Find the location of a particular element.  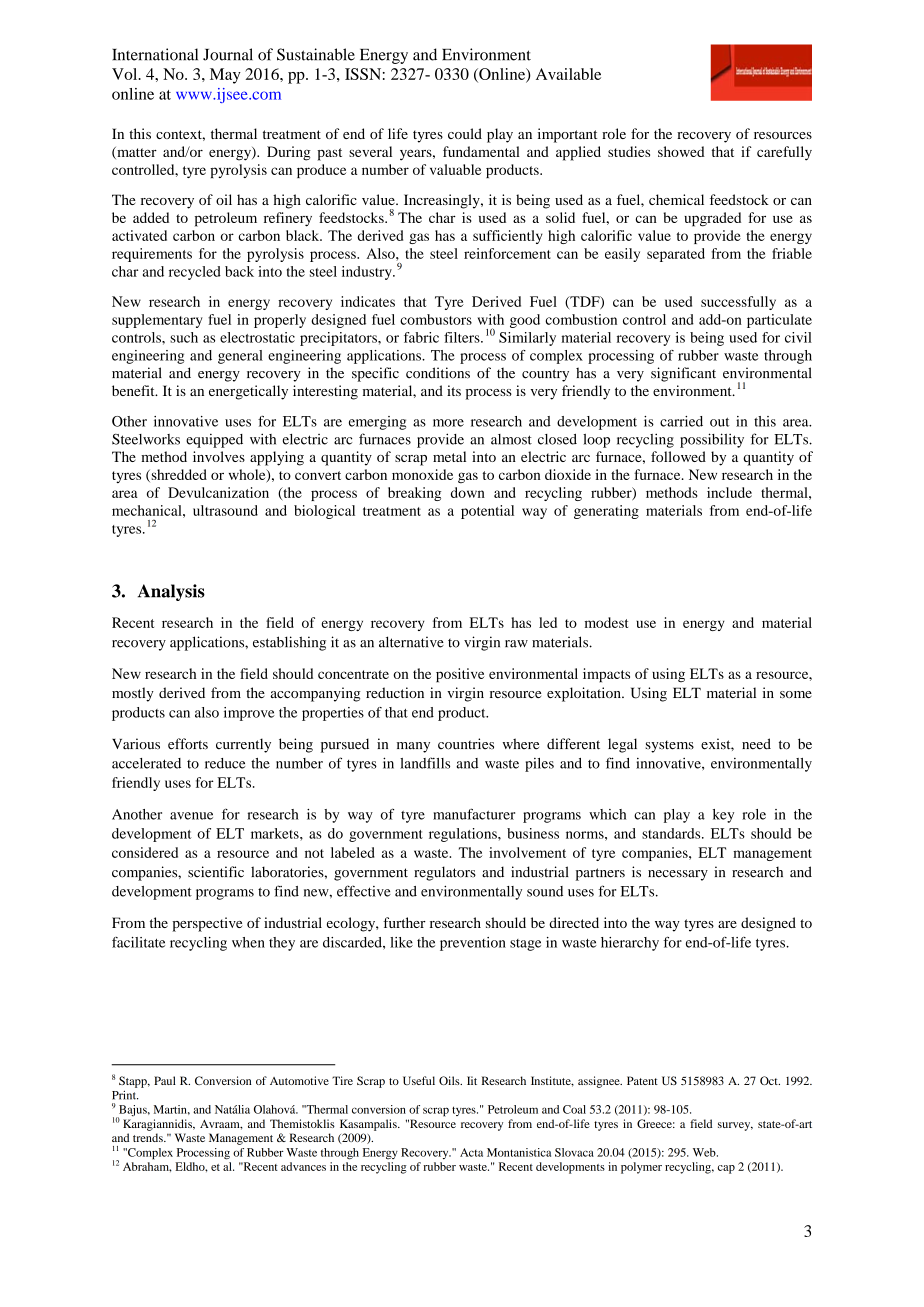

showed is located at coordinates (681, 151).
